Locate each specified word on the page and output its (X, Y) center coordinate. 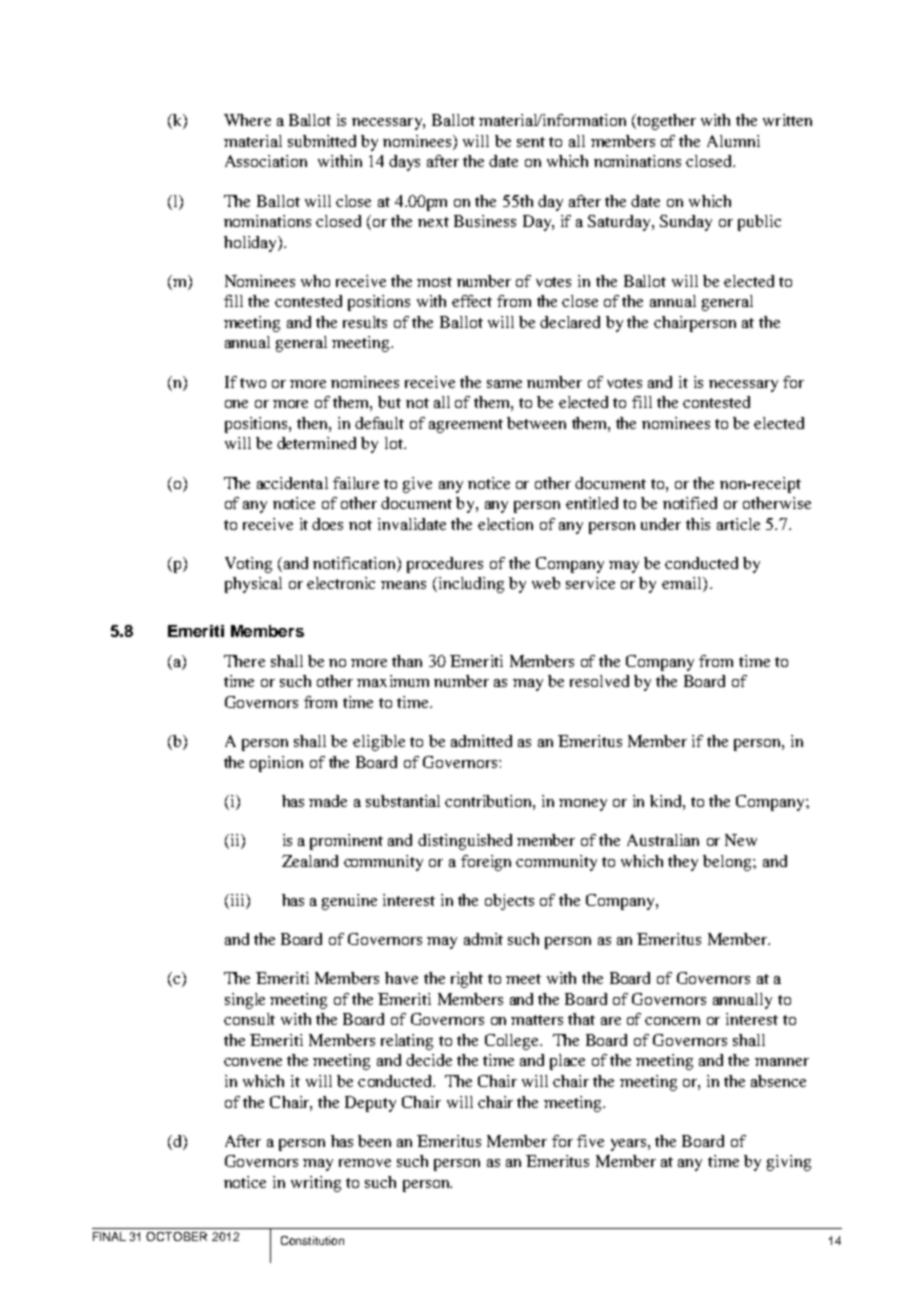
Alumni (733, 141)
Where (247, 120)
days (404, 163)
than (407, 661)
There (244, 661)
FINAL (109, 1236)
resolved (599, 681)
